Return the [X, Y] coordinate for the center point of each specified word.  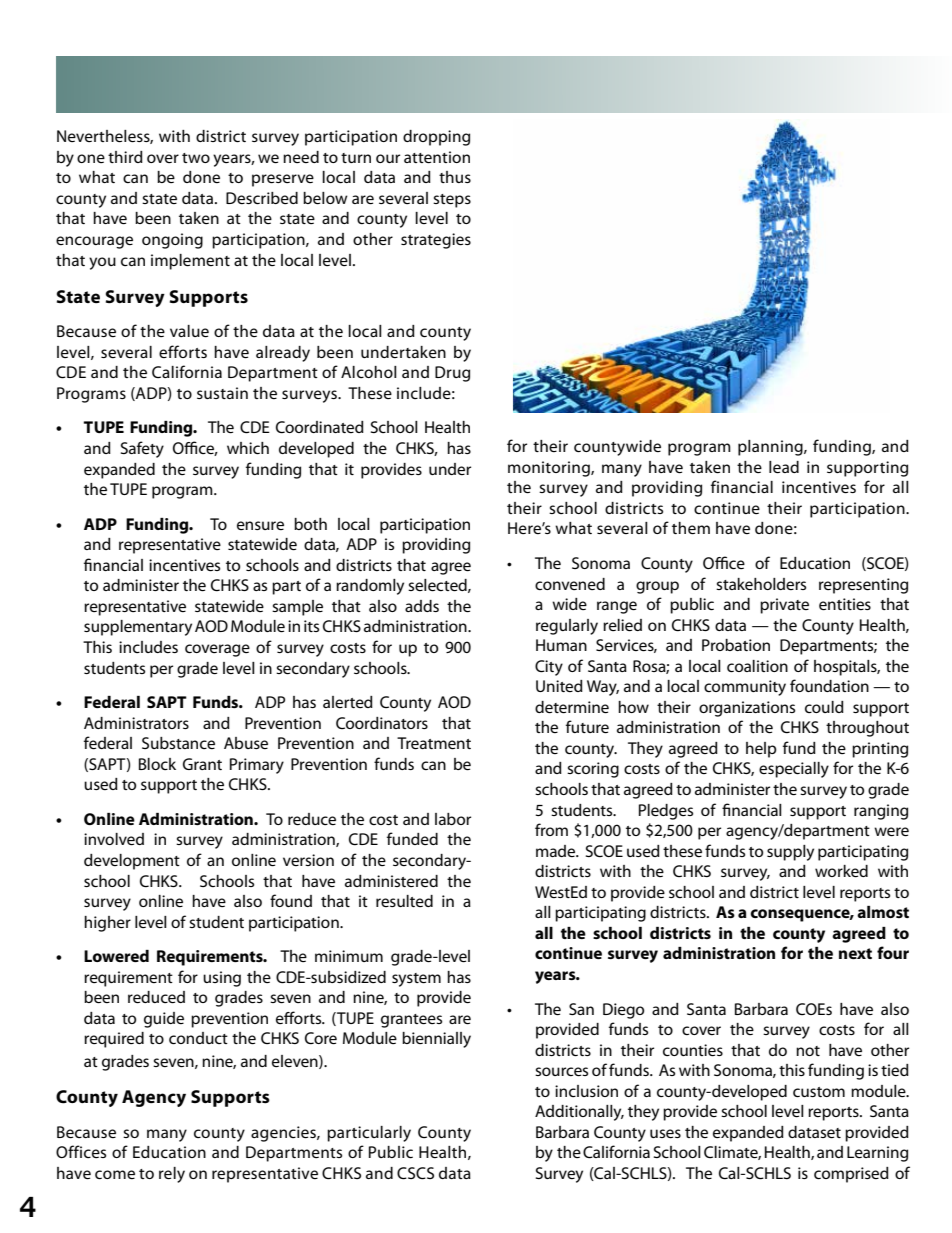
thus [455, 177]
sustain [222, 393]
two [196, 158]
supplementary [138, 628]
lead [784, 467]
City [549, 668]
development [132, 862]
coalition [757, 666]
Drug [452, 374]
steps [452, 201]
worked [841, 871]
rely [172, 1175]
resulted [404, 901]
